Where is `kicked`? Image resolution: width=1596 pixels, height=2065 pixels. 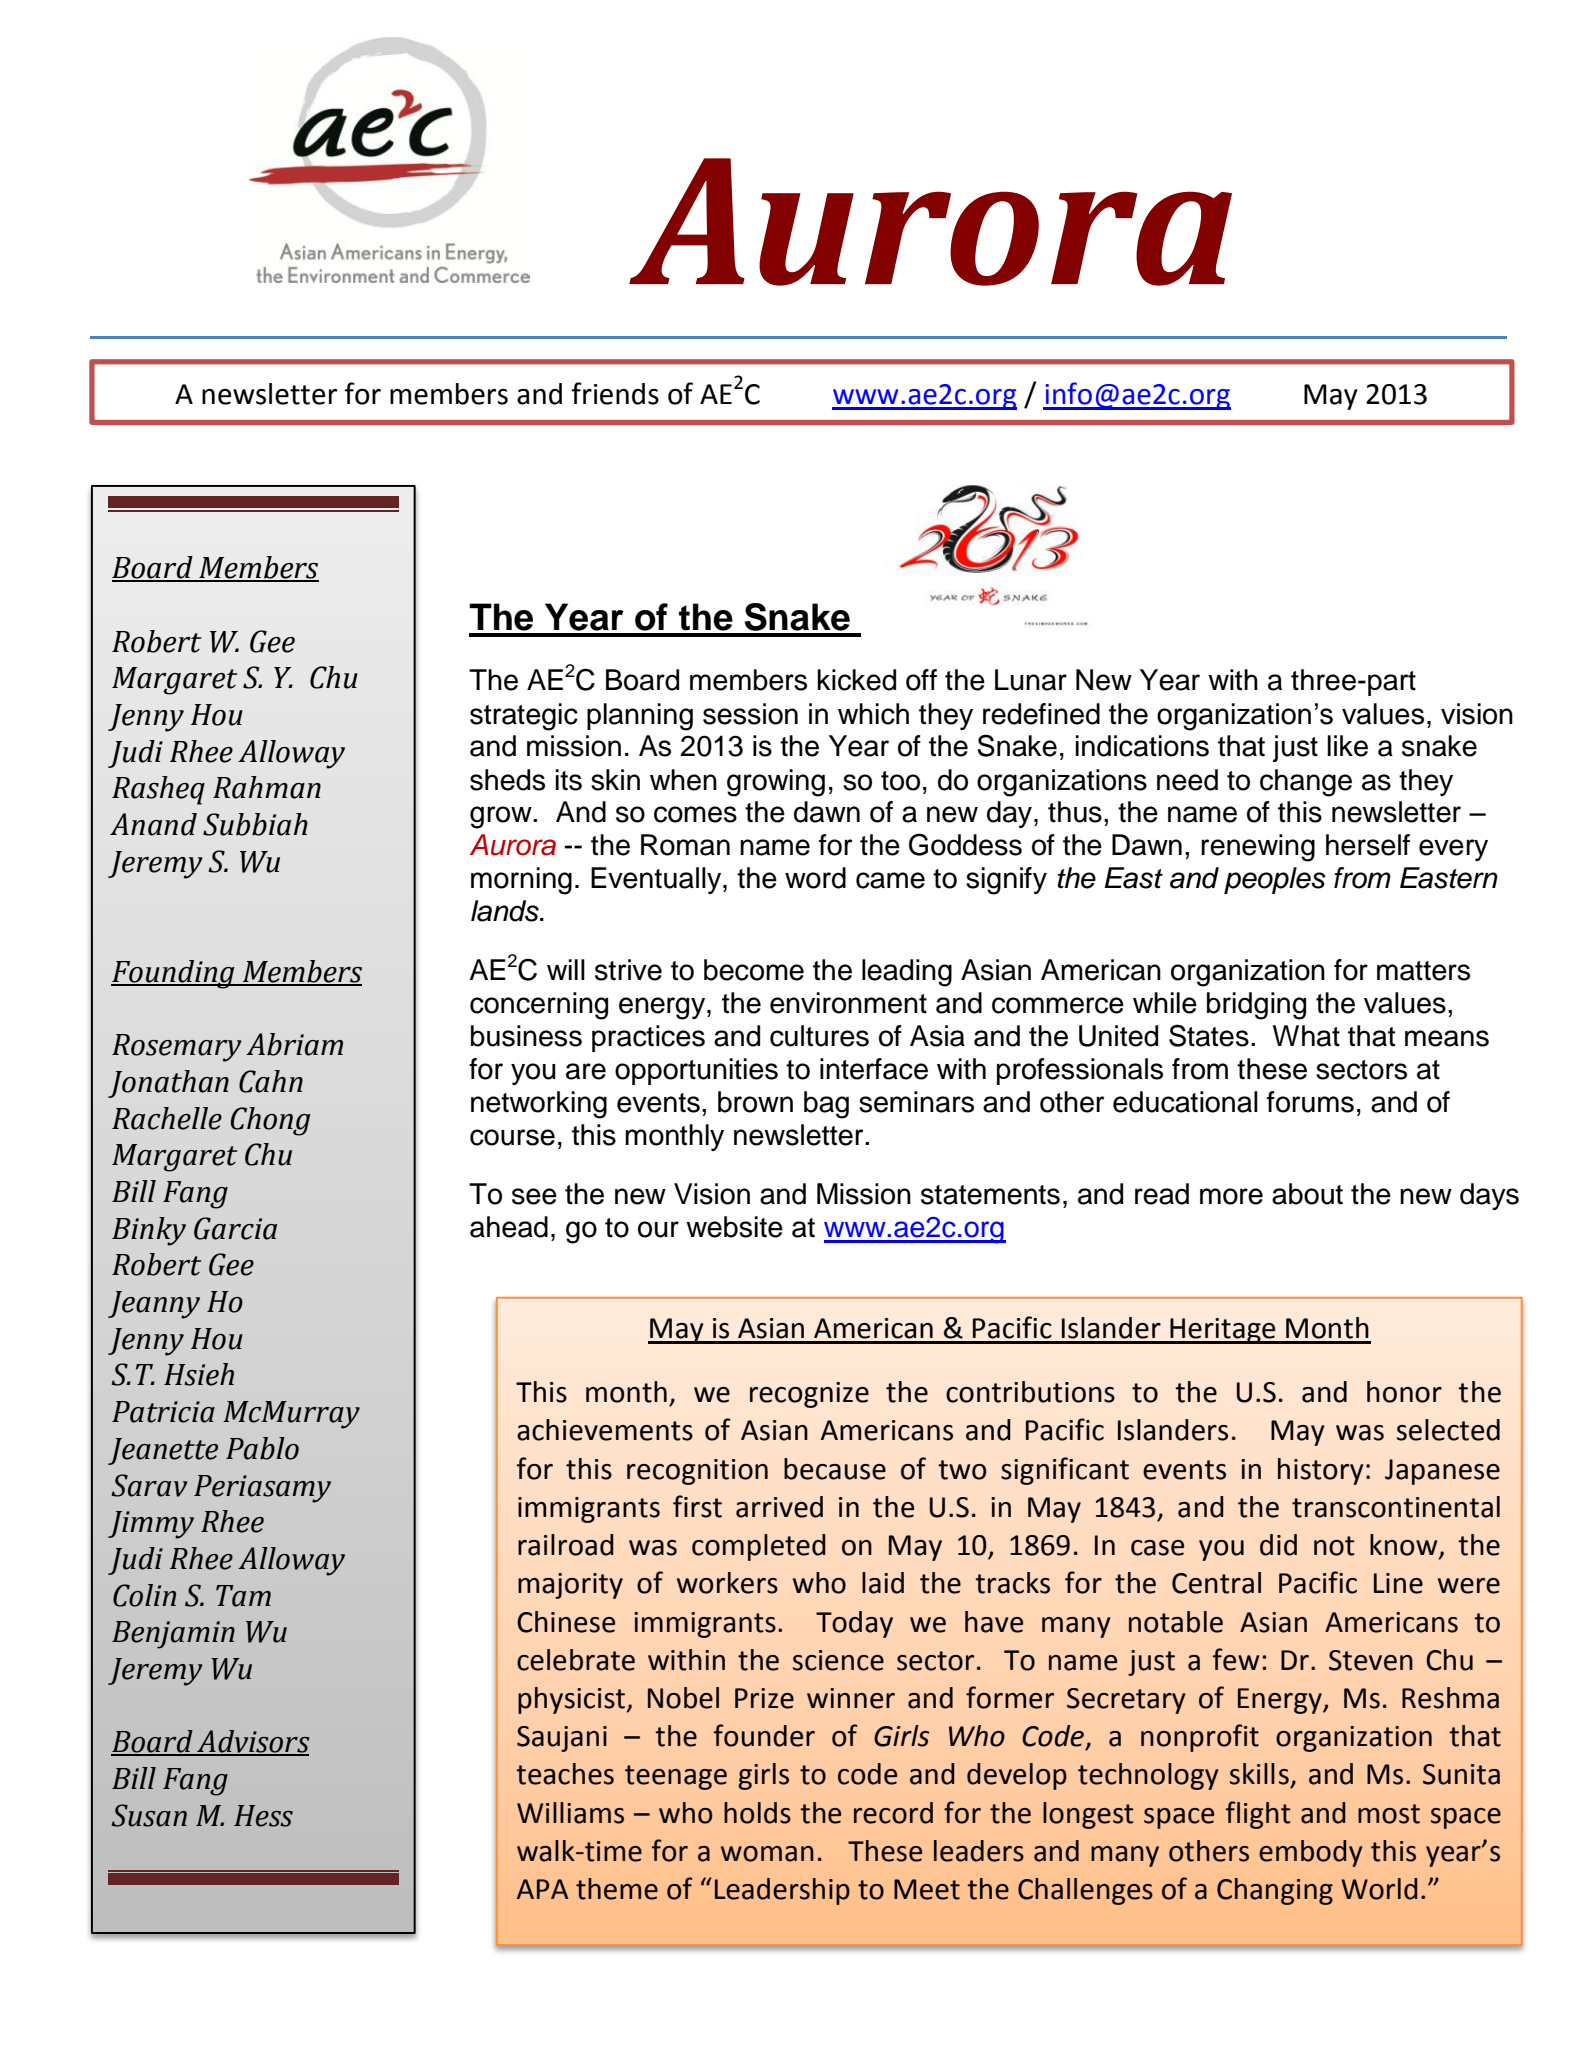
kicked is located at coordinates (856, 680).
